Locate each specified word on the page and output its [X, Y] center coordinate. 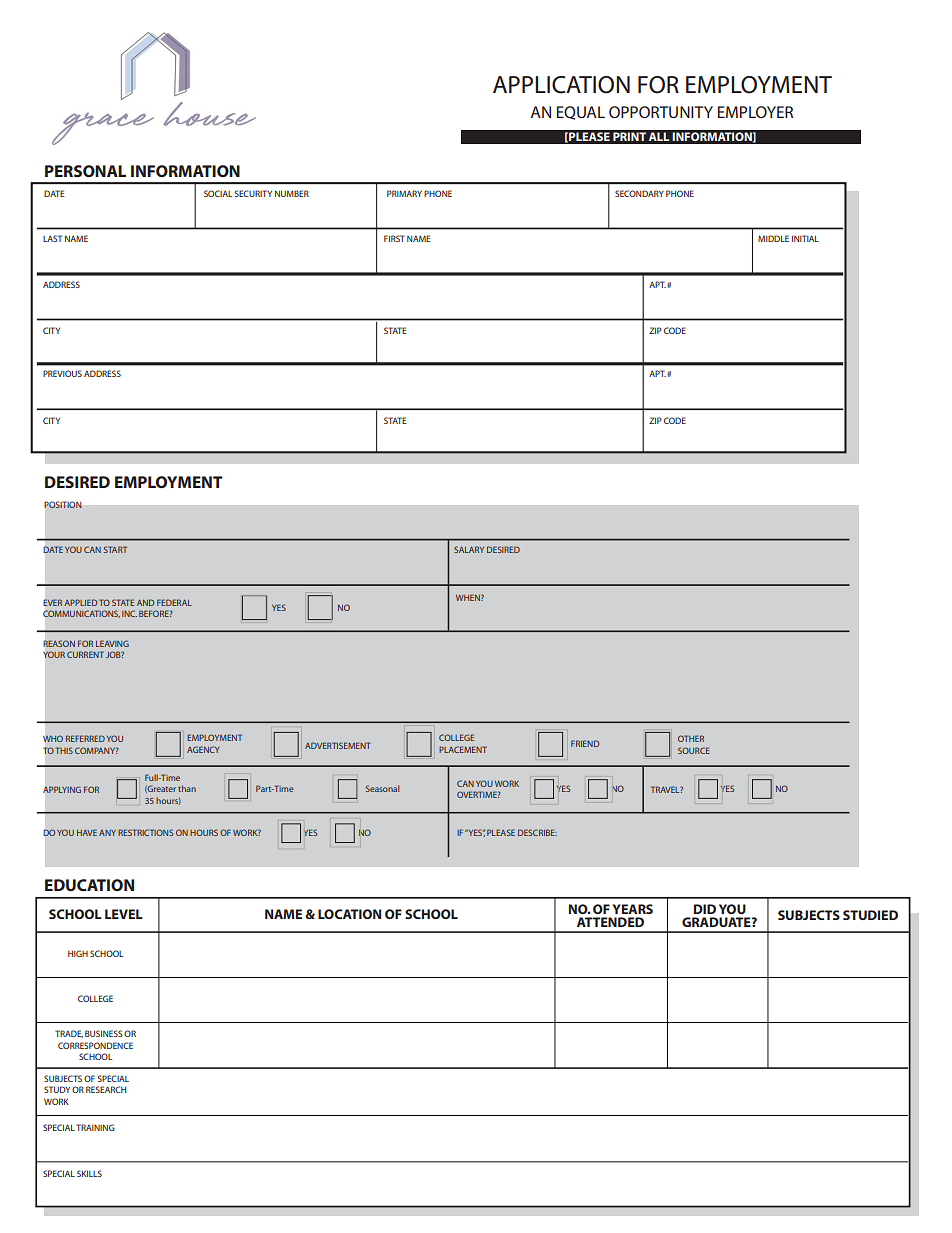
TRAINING [95, 1127]
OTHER [691, 738]
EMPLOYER [755, 112]
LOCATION [349, 914]
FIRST [394, 238]
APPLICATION [561, 85]
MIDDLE [773, 238]
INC [129, 613]
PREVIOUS [62, 373]
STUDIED [870, 915]
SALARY [469, 549]
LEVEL [124, 914]
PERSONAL [85, 171]
